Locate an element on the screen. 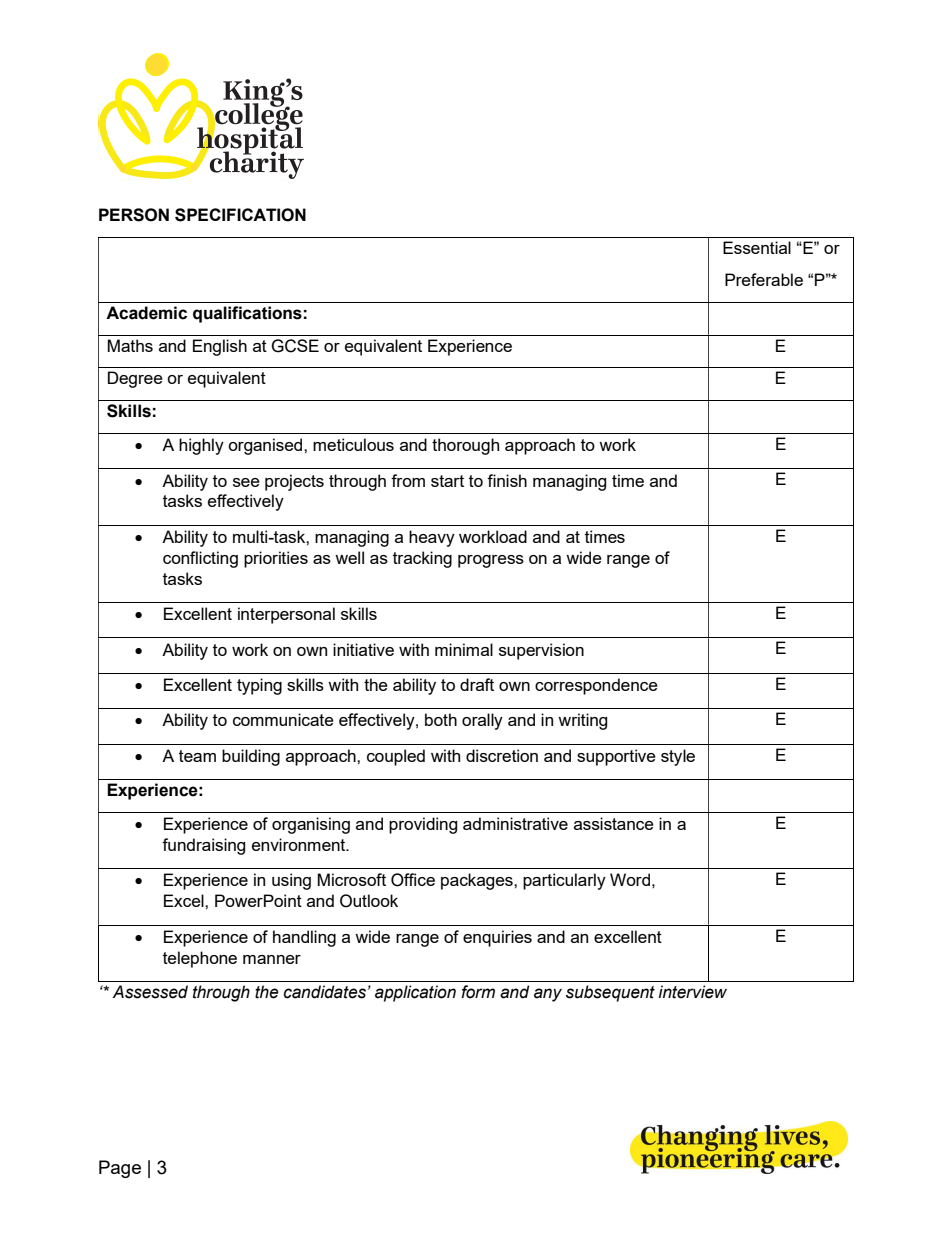 The width and height of the screenshot is (952, 1233). Page is located at coordinates (120, 1169).
